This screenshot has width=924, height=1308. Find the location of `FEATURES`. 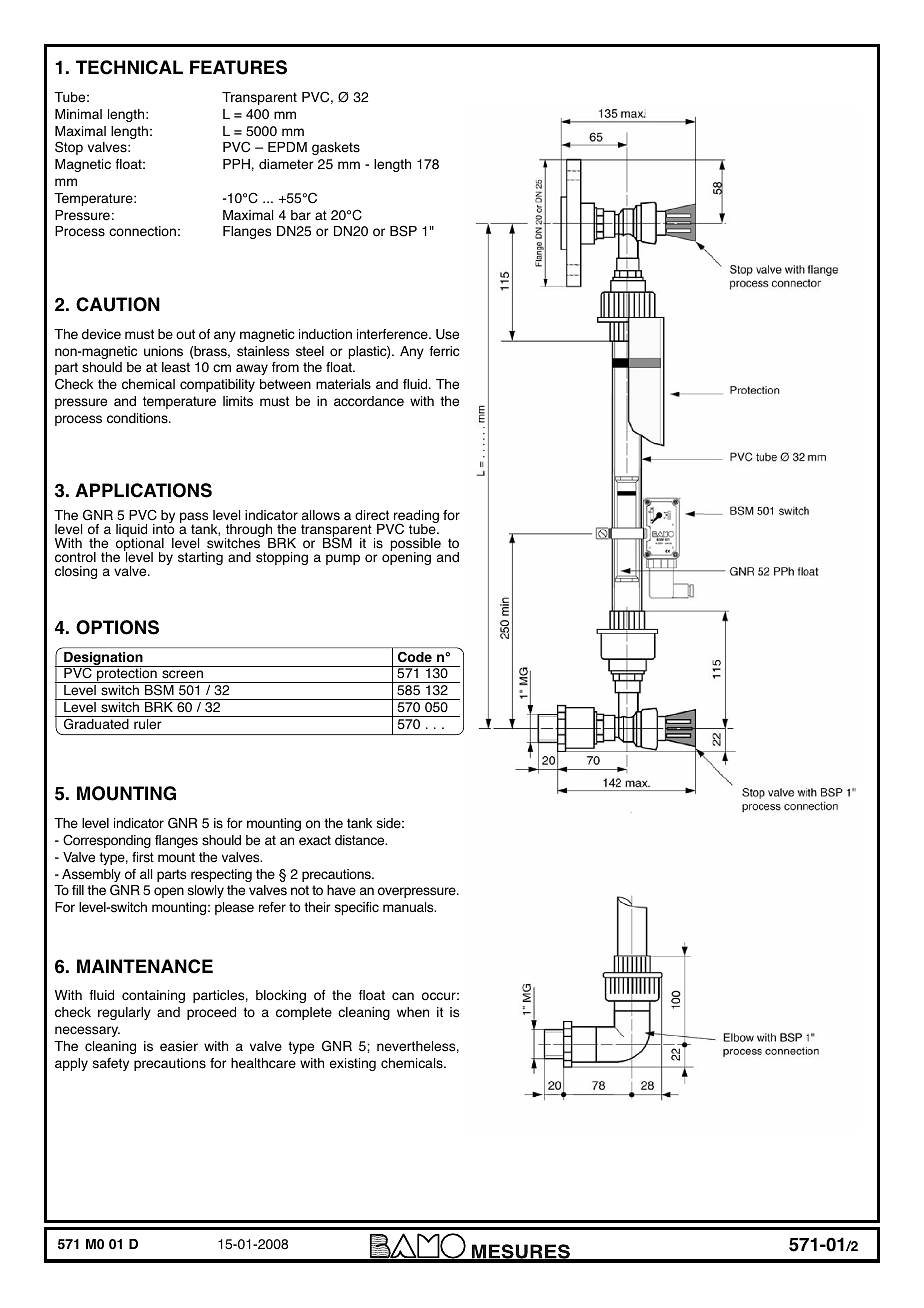

FEATURES is located at coordinates (238, 67).
